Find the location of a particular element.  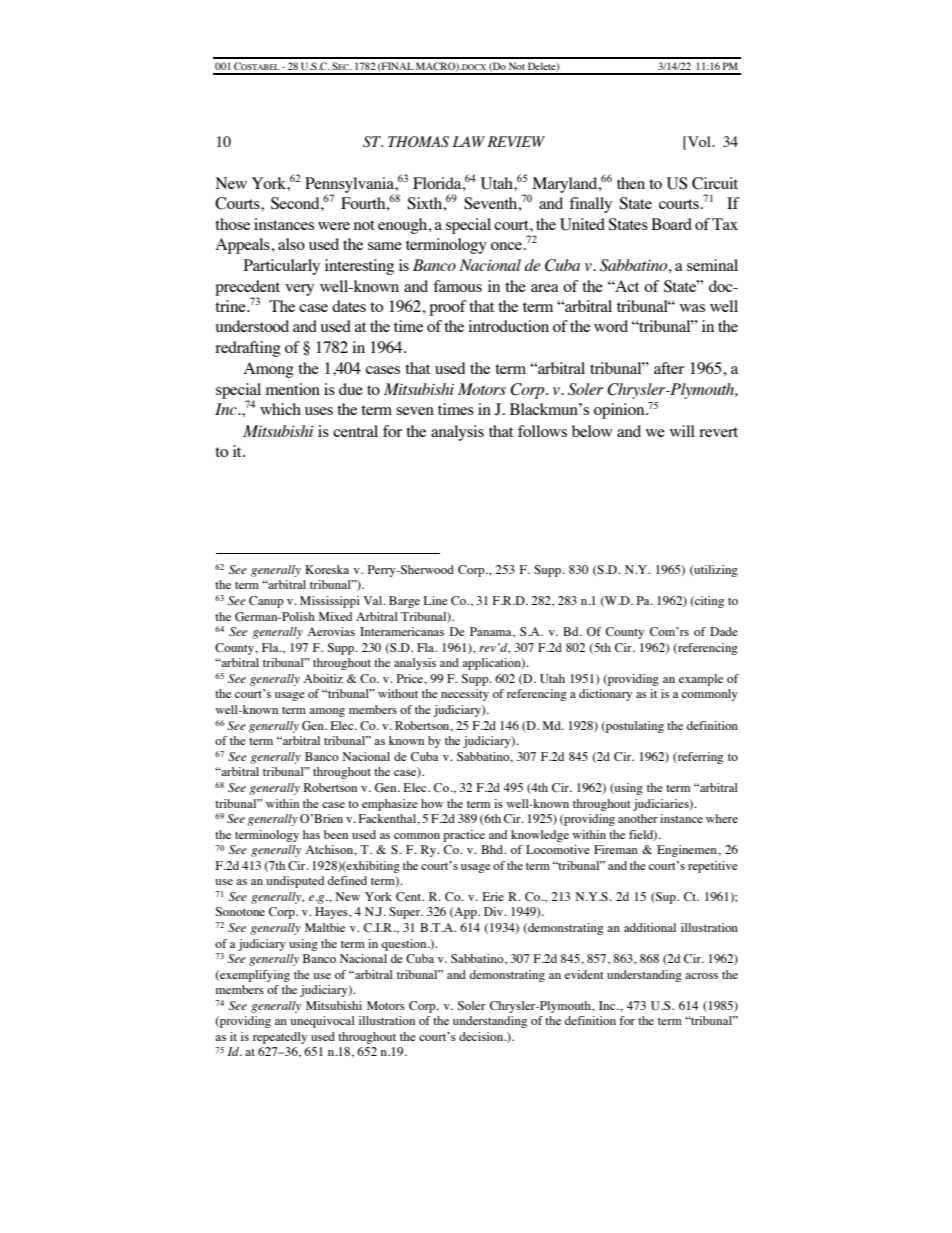

repeatedly is located at coordinates (280, 1038).
